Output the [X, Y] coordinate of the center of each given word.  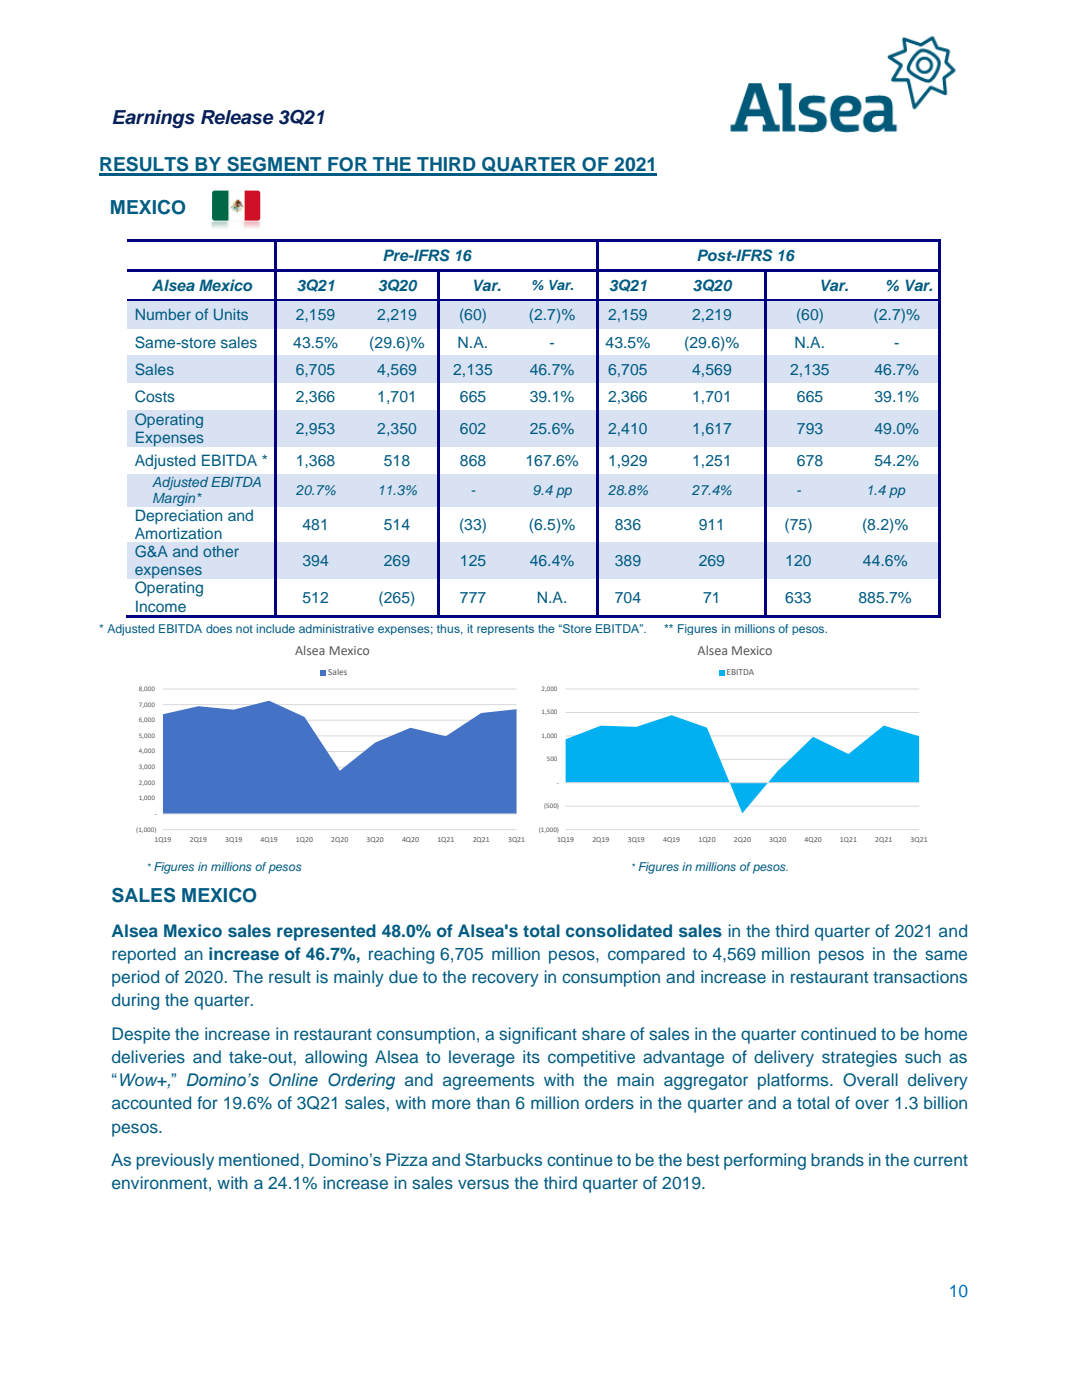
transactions [920, 977]
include [275, 628]
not [244, 629]
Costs [155, 396]
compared [646, 955]
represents [505, 630]
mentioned [259, 1159]
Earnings [154, 119]
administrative [336, 628]
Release [237, 117]
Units [231, 314]
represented [326, 932]
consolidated [619, 930]
